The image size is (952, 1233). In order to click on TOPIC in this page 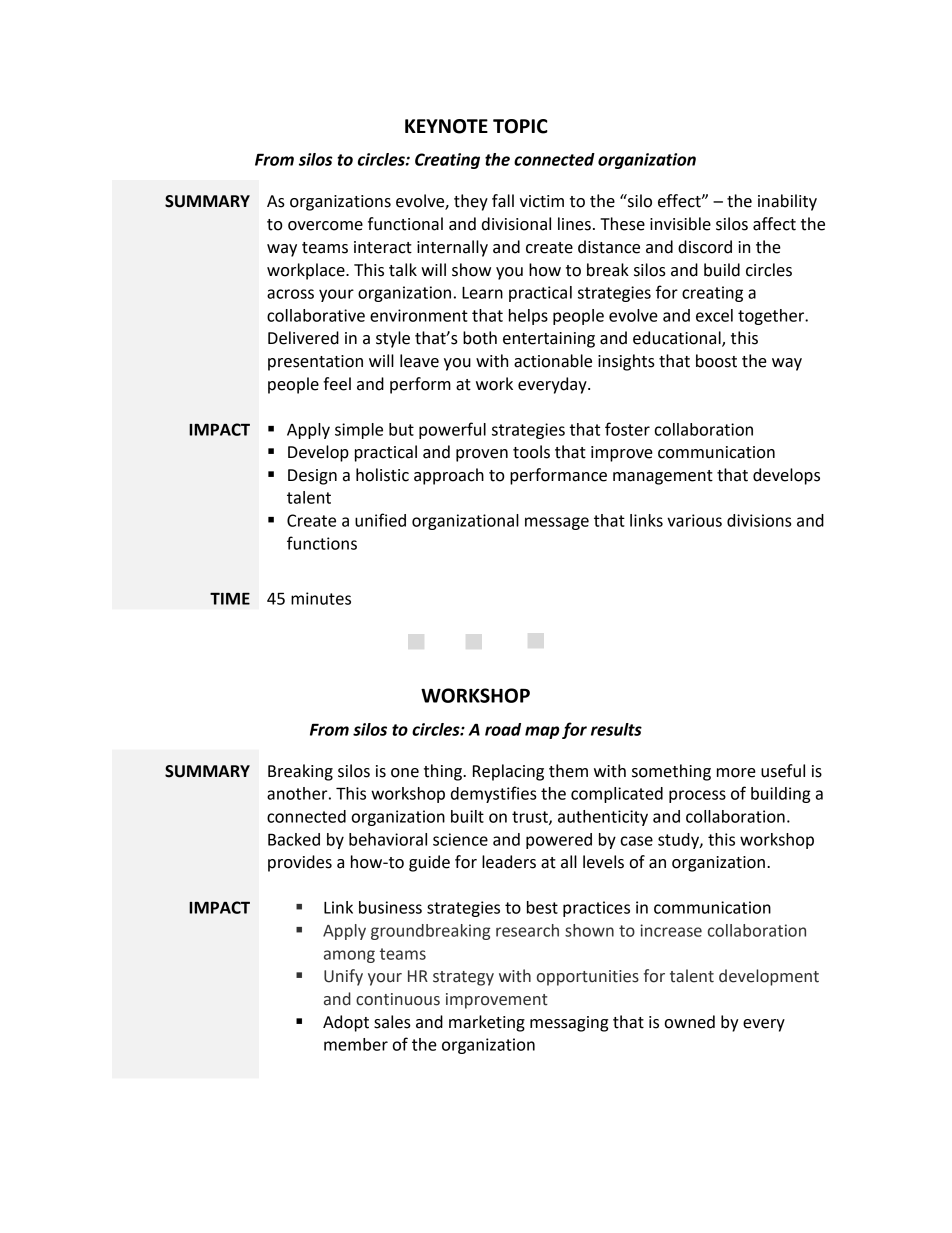, I will do `click(520, 126)`.
